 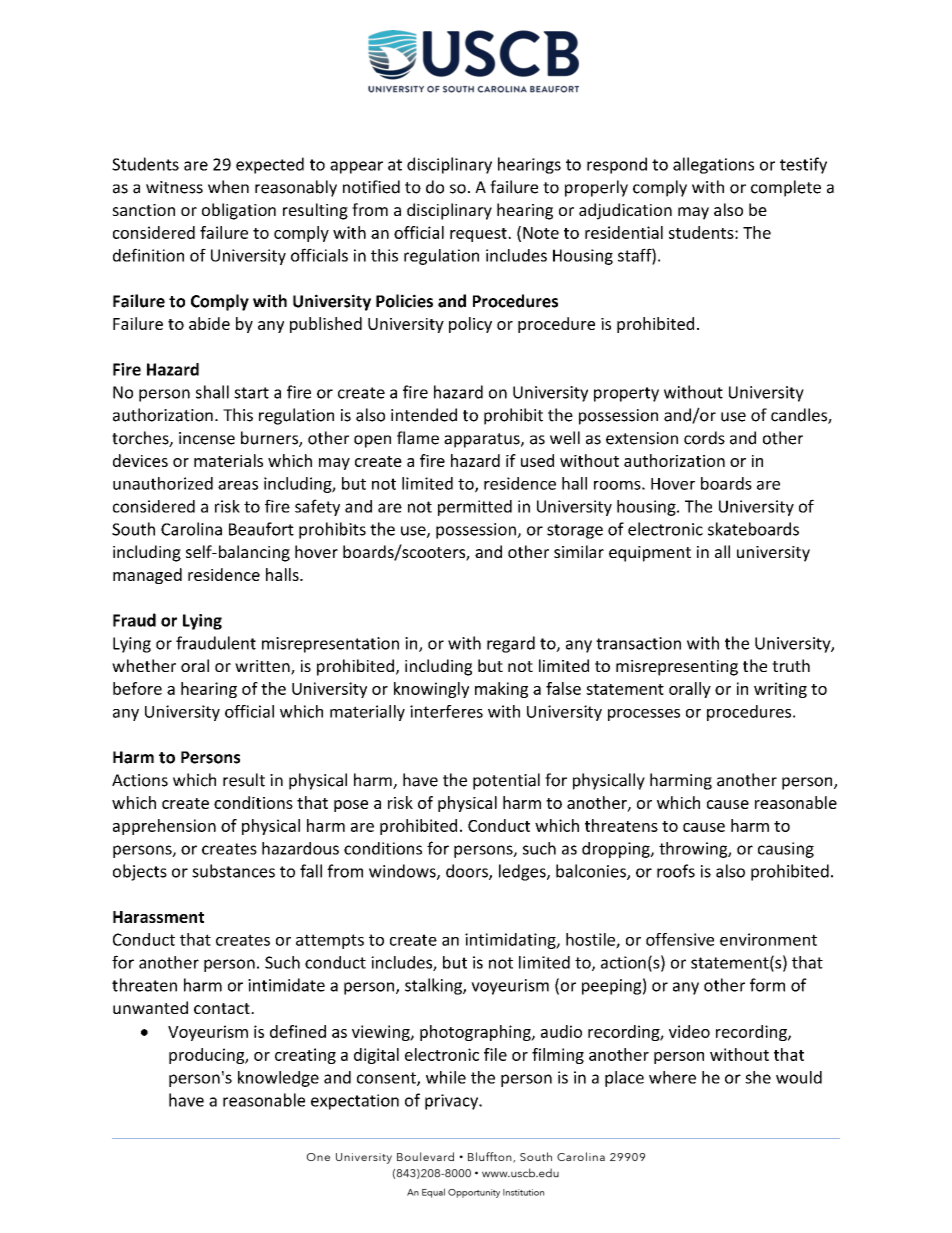 I want to click on apprehension, so click(x=164, y=827).
